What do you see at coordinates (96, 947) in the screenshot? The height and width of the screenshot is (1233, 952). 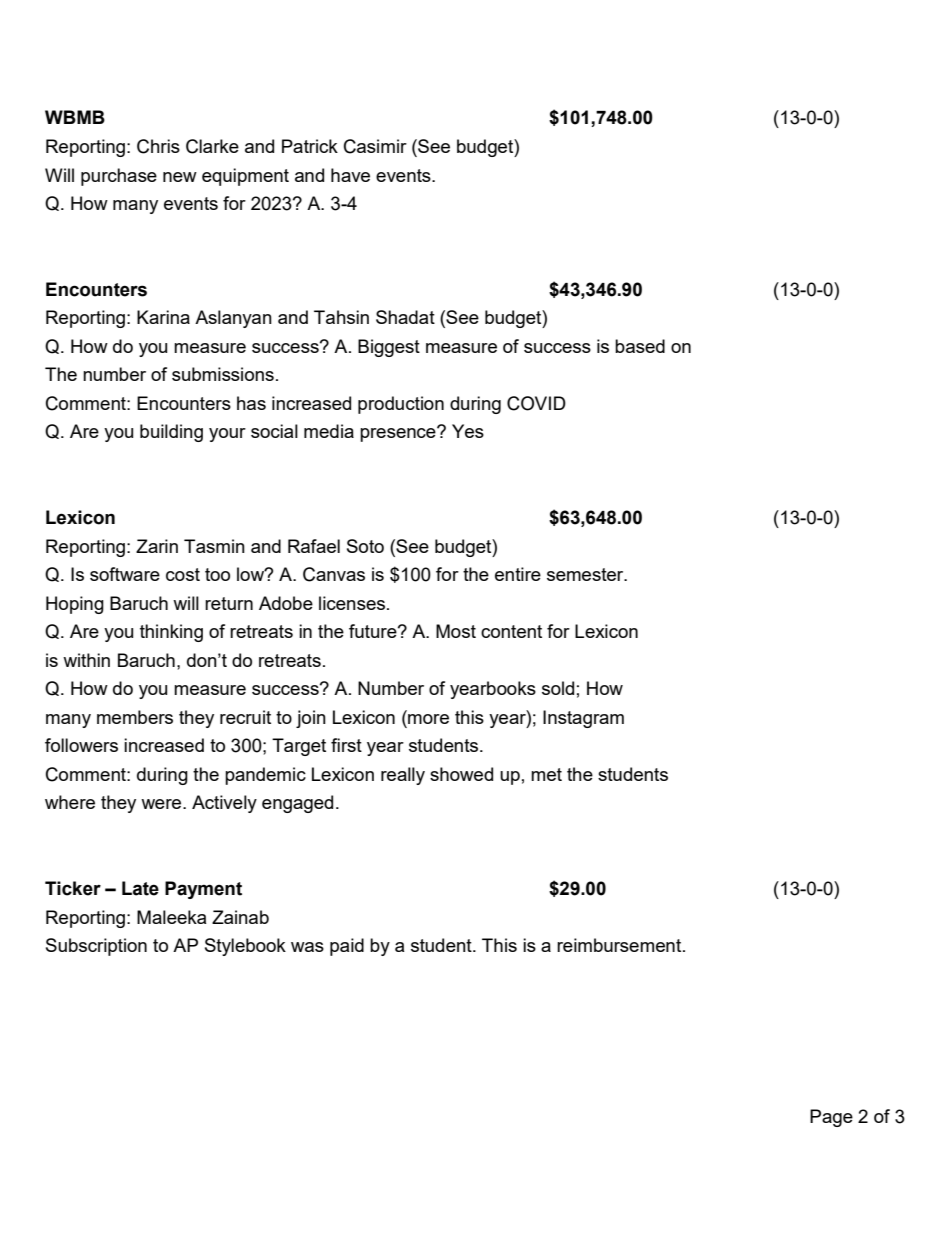 I see `Subscription` at bounding box center [96, 947].
